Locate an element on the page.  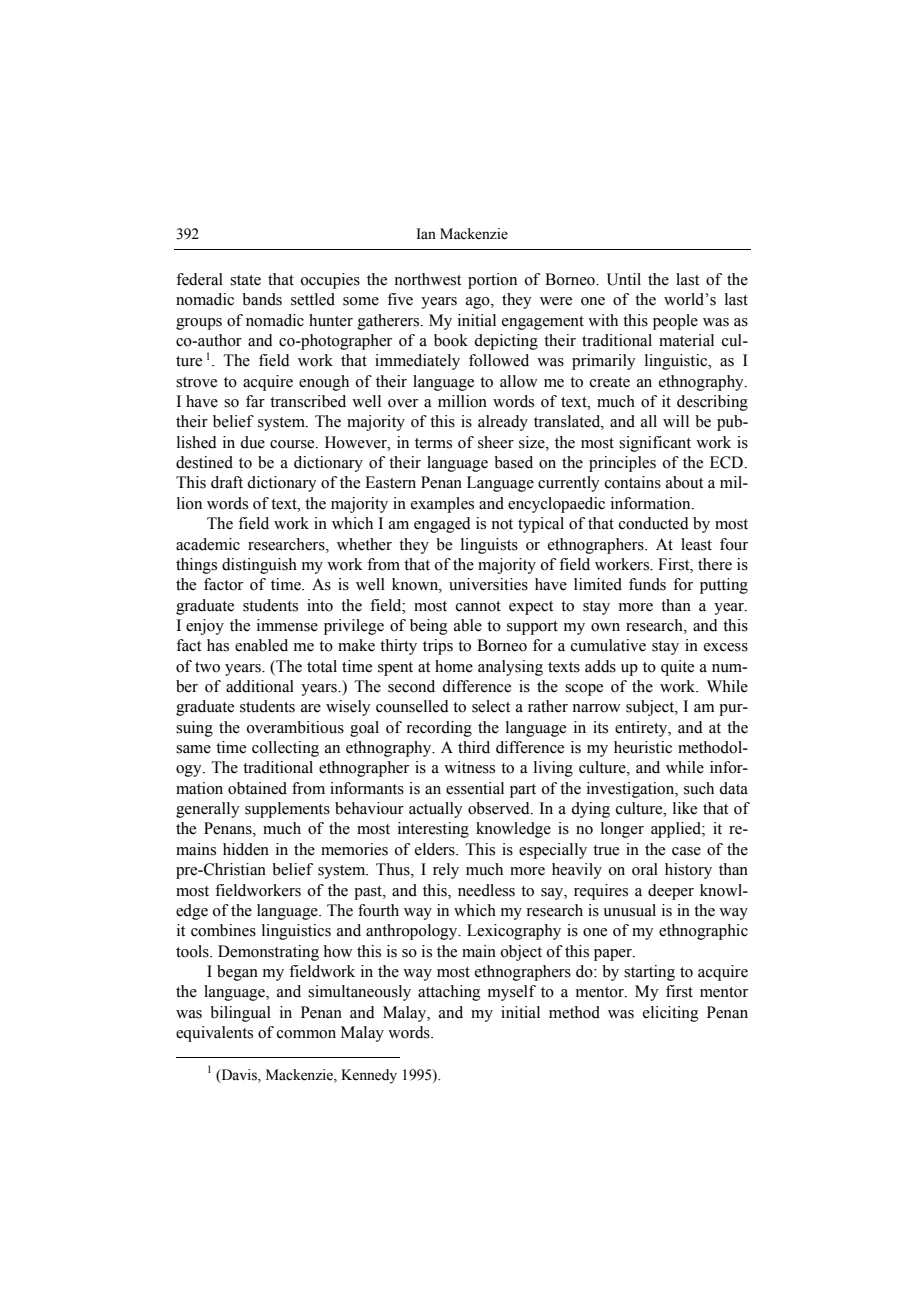
like is located at coordinates (685, 808).
